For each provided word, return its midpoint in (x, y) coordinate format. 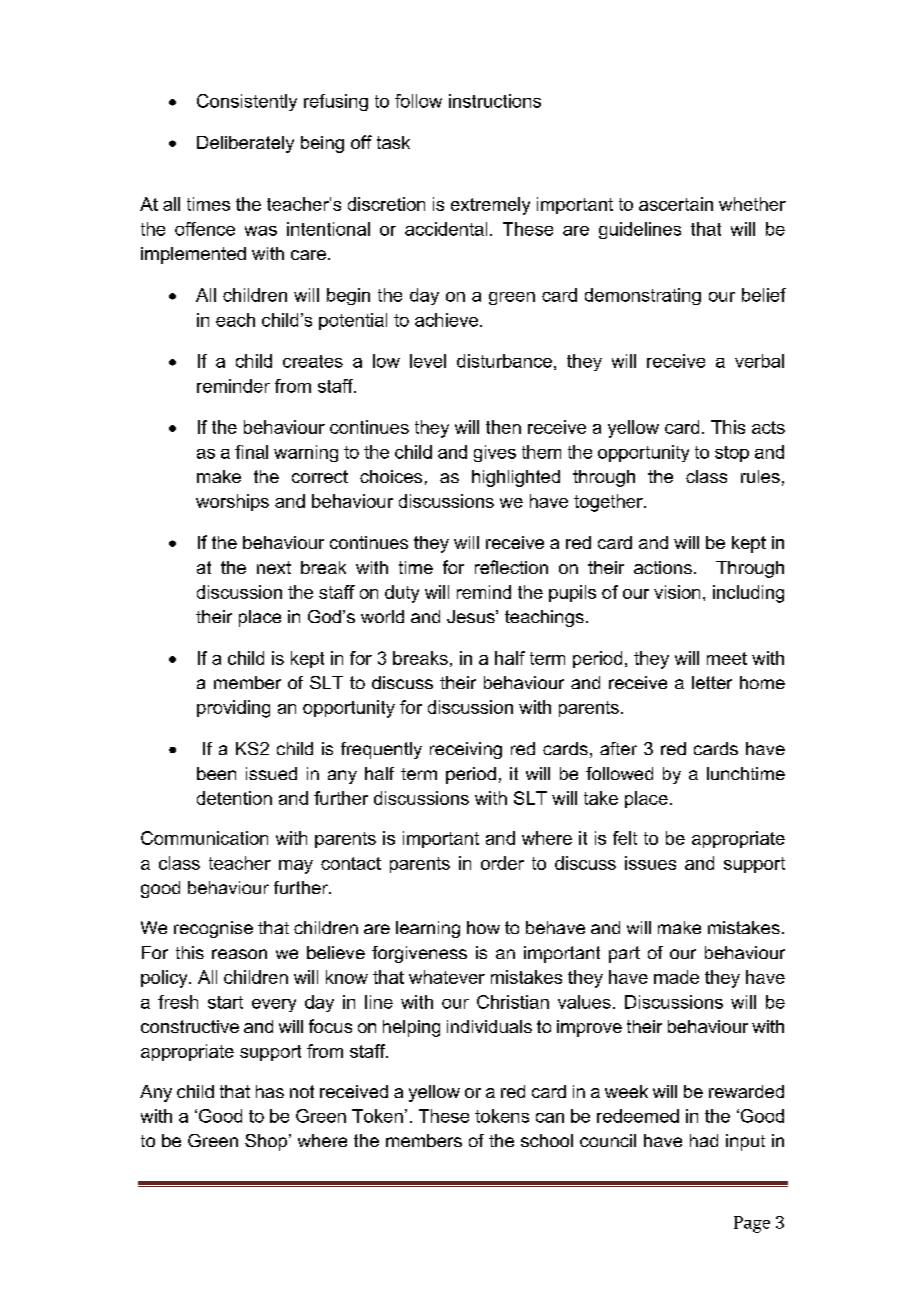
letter (712, 682)
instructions (495, 101)
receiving (466, 750)
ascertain (676, 204)
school (547, 1140)
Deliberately (245, 144)
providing (233, 709)
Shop (267, 1142)
